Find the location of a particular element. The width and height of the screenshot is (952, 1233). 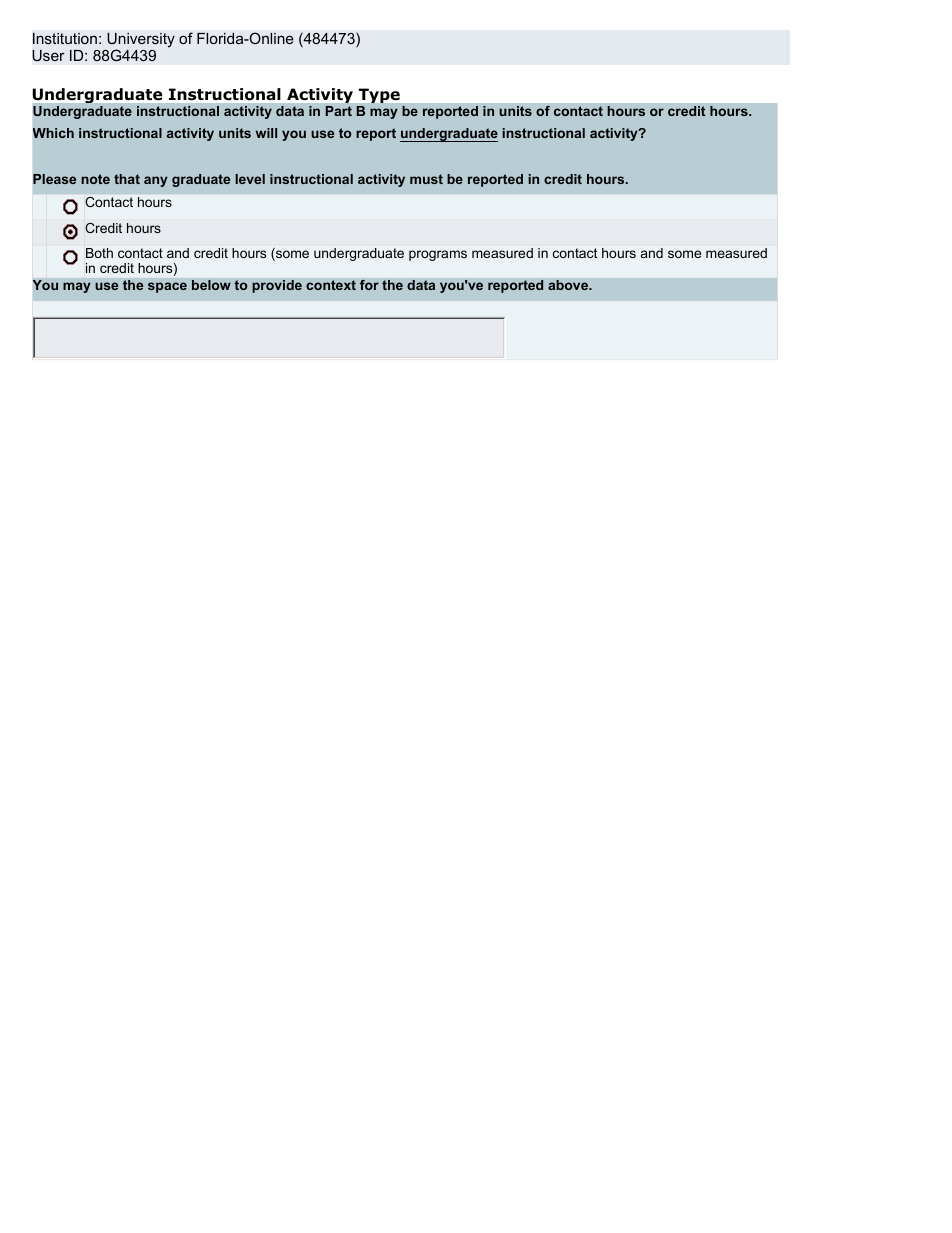

level is located at coordinates (250, 179).
